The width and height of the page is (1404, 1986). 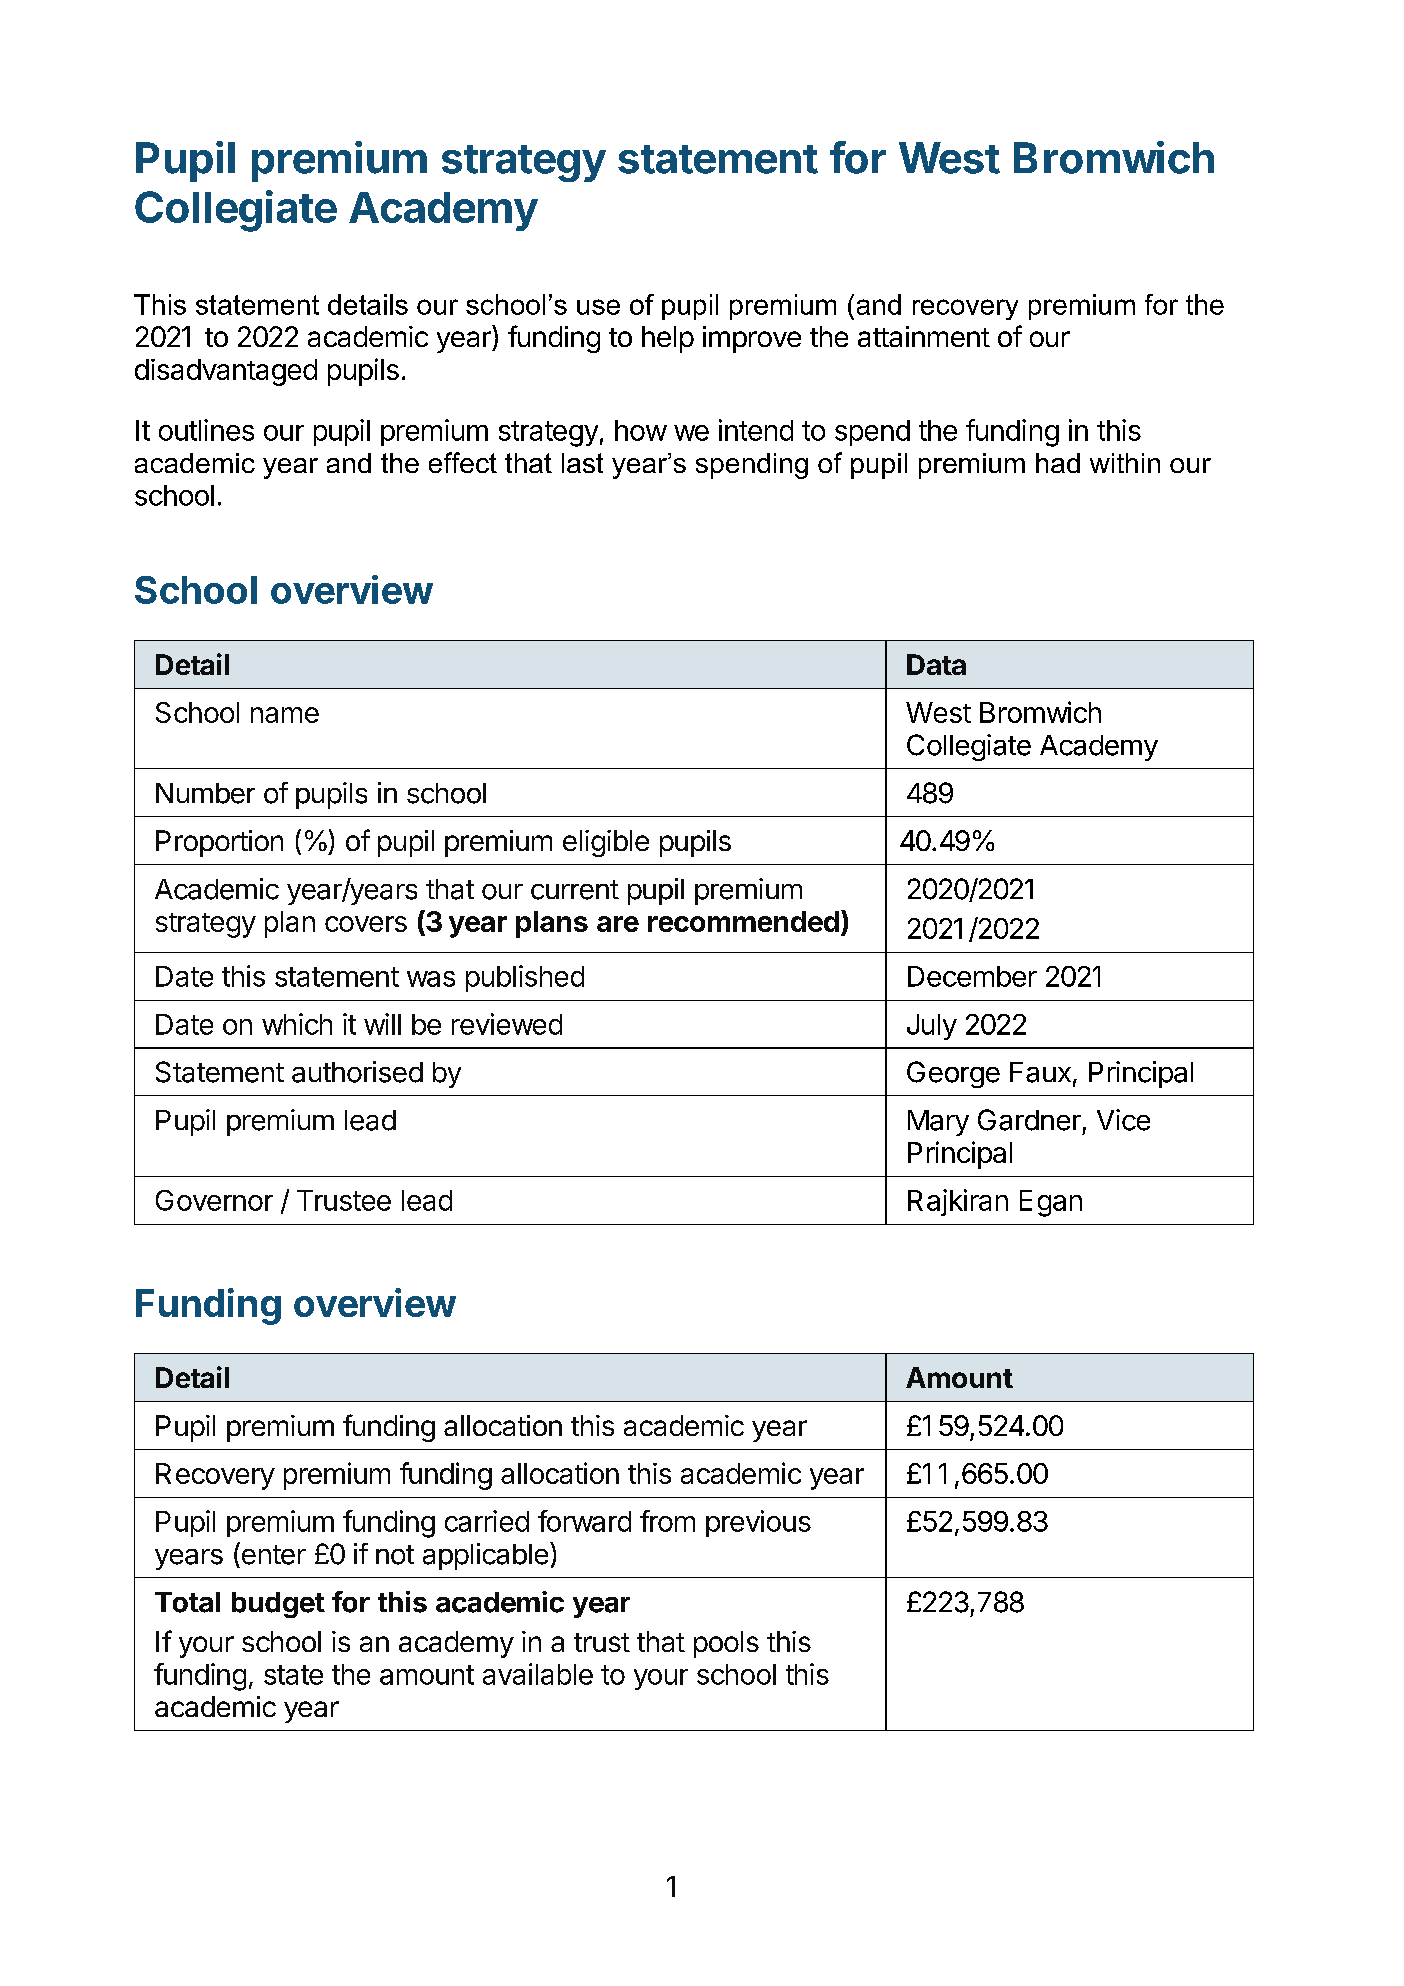 I want to click on Egan, so click(x=1051, y=1203).
